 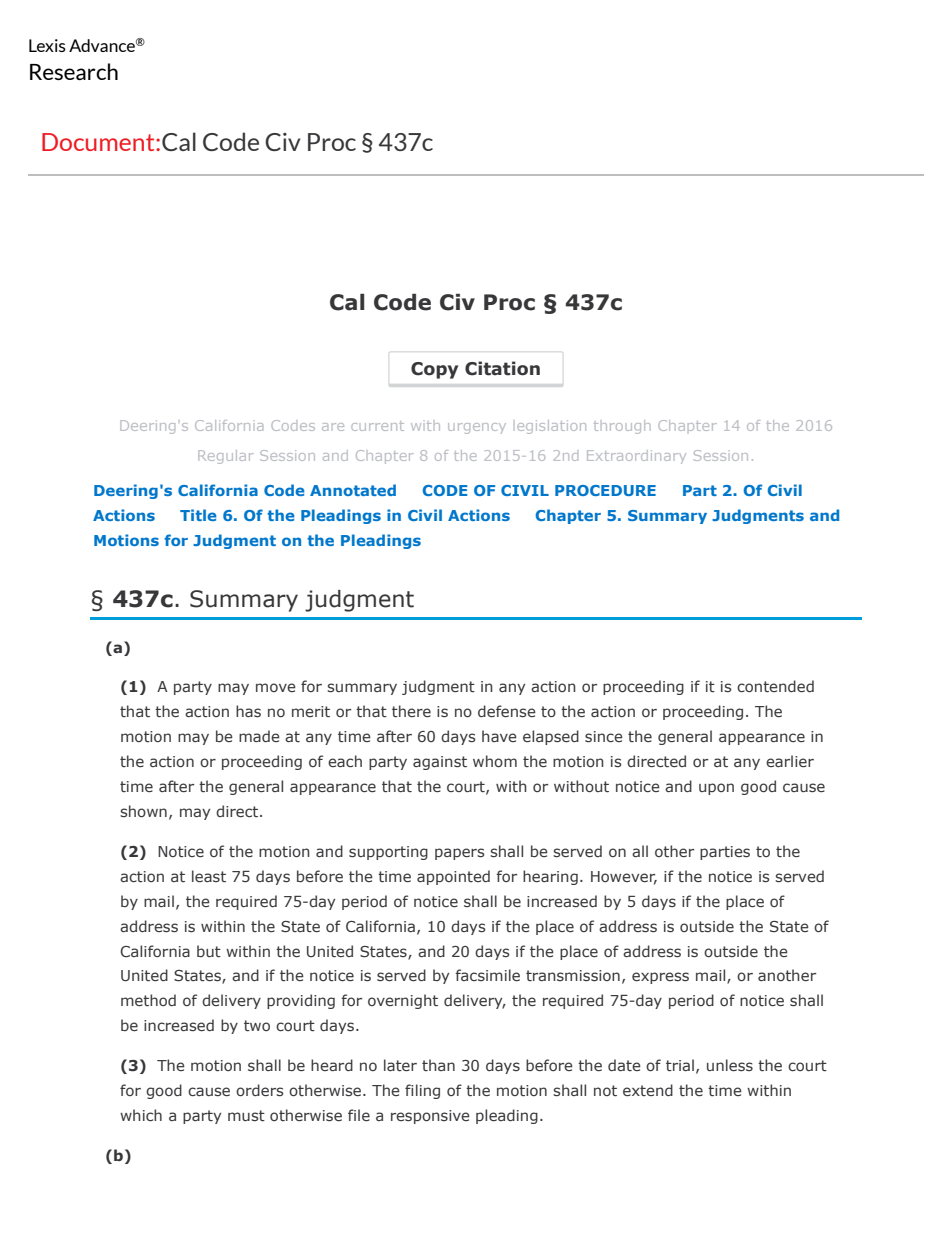 I want to click on Title, so click(x=198, y=515).
